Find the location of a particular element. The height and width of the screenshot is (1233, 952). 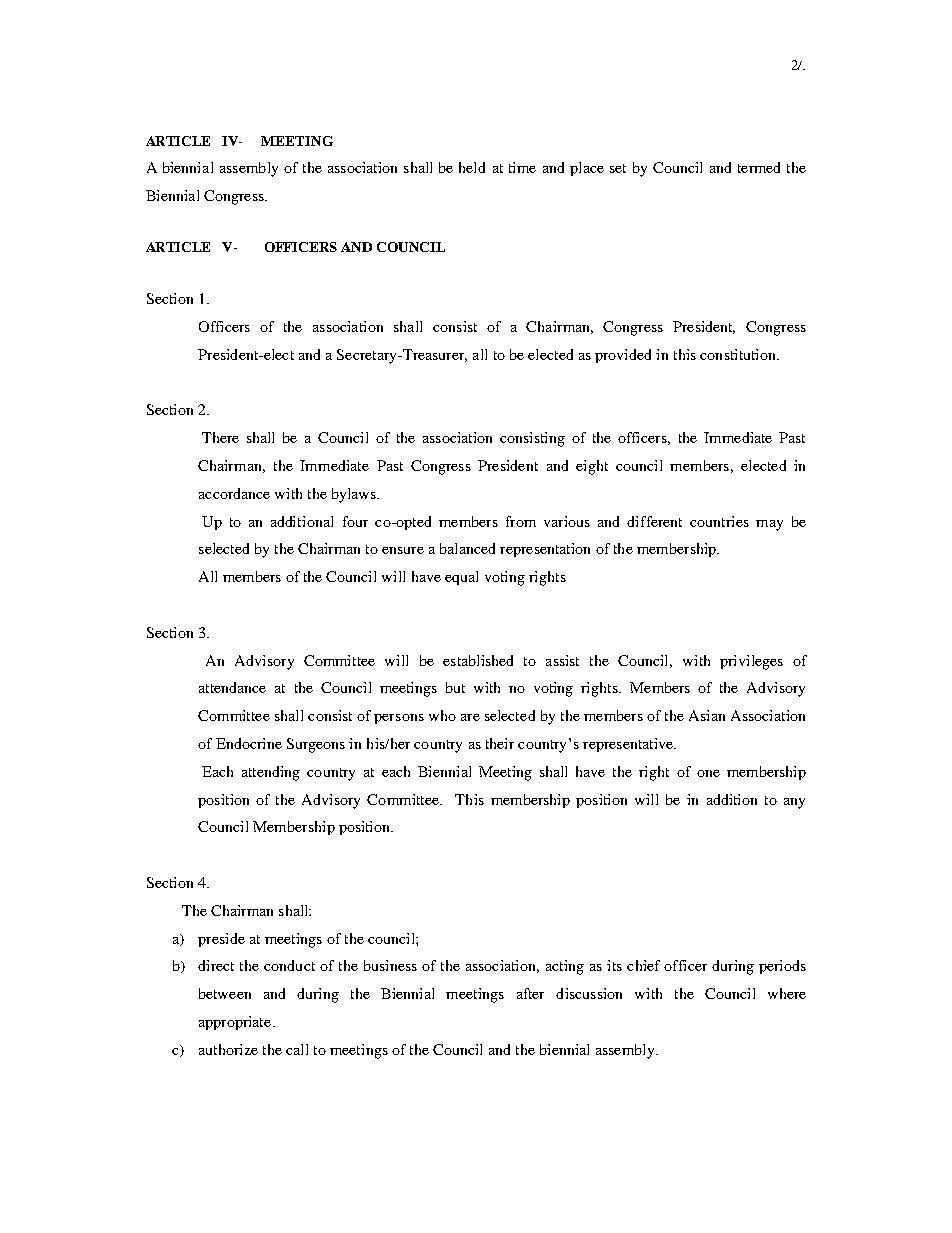

There is located at coordinates (220, 437).
